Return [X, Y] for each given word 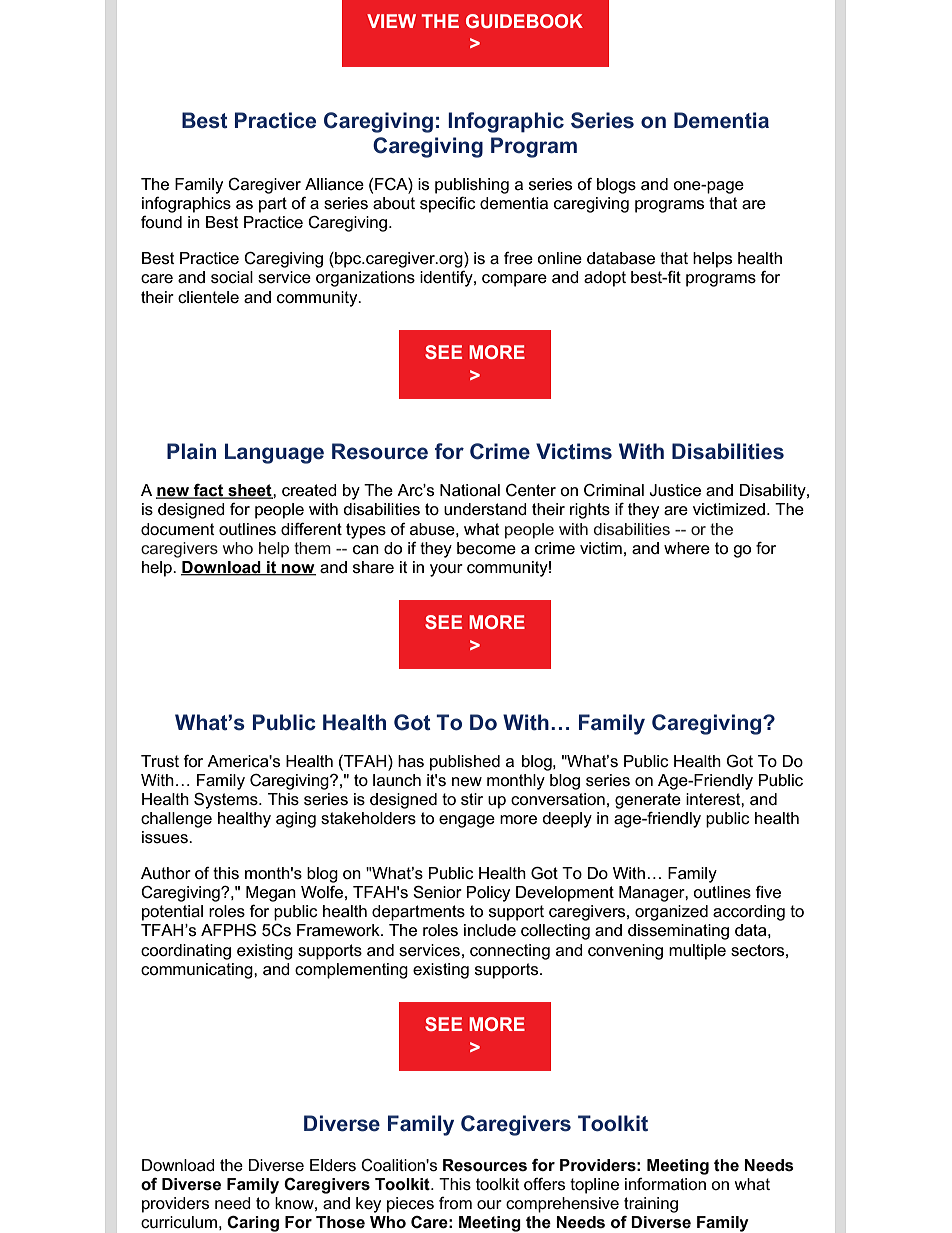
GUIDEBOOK [524, 21]
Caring [253, 1224]
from [455, 1203]
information [665, 1184]
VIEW [391, 21]
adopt [605, 279]
